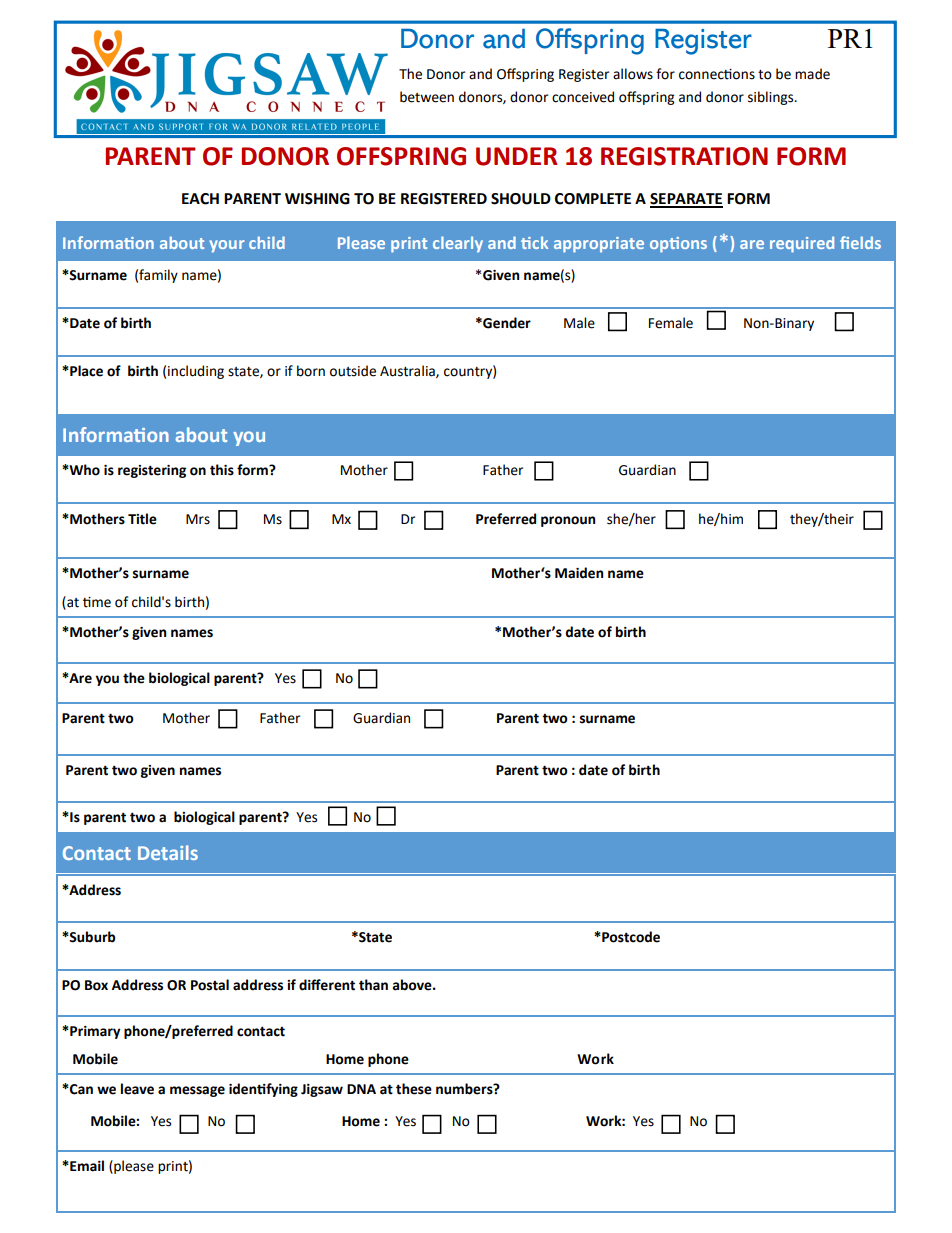 The width and height of the page is (952, 1233). Describe the element at coordinates (772, 98) in the page. I see `siblings` at that location.
